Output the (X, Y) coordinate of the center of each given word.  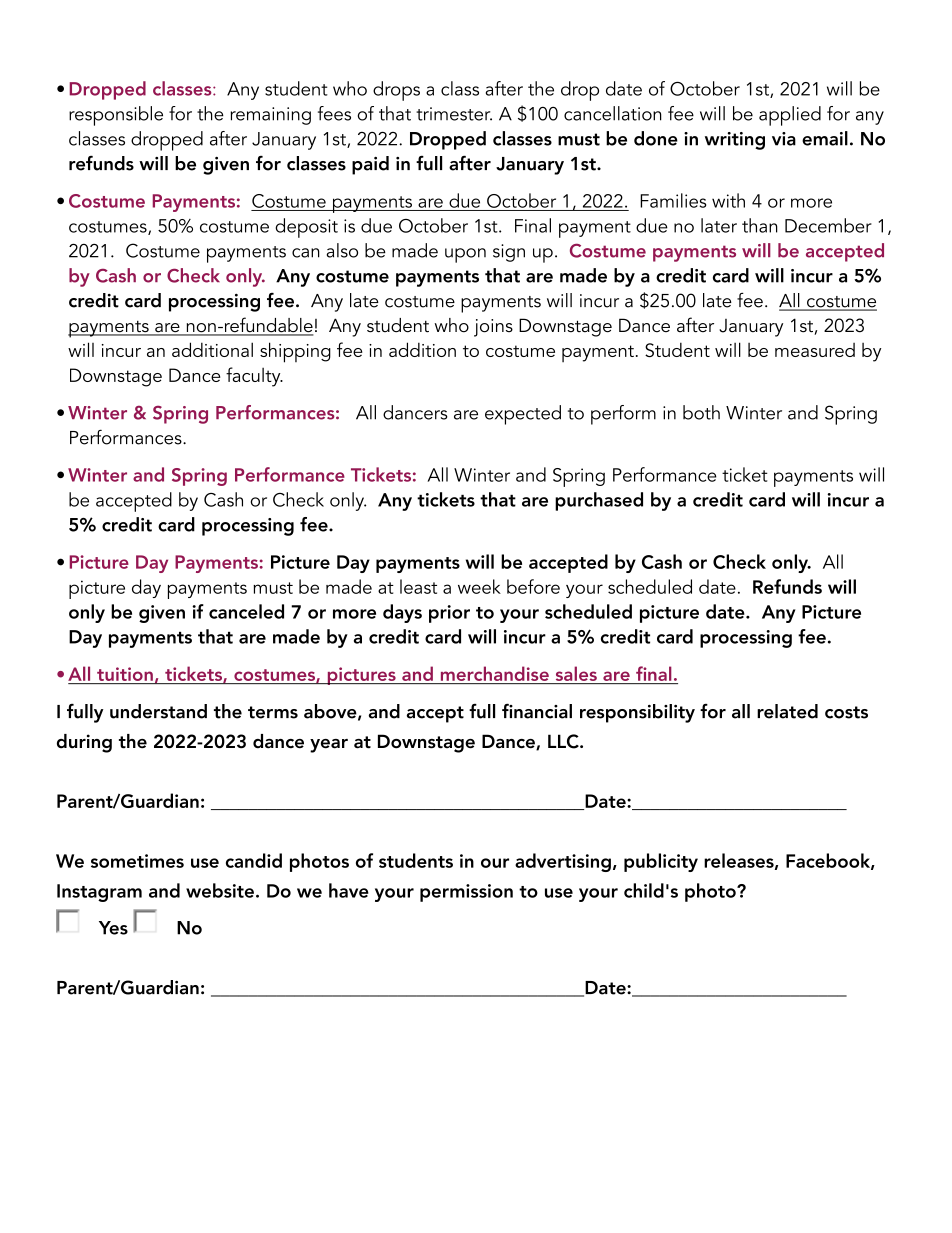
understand (158, 711)
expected (523, 415)
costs (846, 712)
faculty (254, 377)
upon (465, 255)
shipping (295, 352)
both (701, 412)
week (479, 586)
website (220, 890)
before (533, 586)
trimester (454, 114)
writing (735, 141)
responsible (116, 116)
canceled (246, 611)
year (329, 746)
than (760, 225)
